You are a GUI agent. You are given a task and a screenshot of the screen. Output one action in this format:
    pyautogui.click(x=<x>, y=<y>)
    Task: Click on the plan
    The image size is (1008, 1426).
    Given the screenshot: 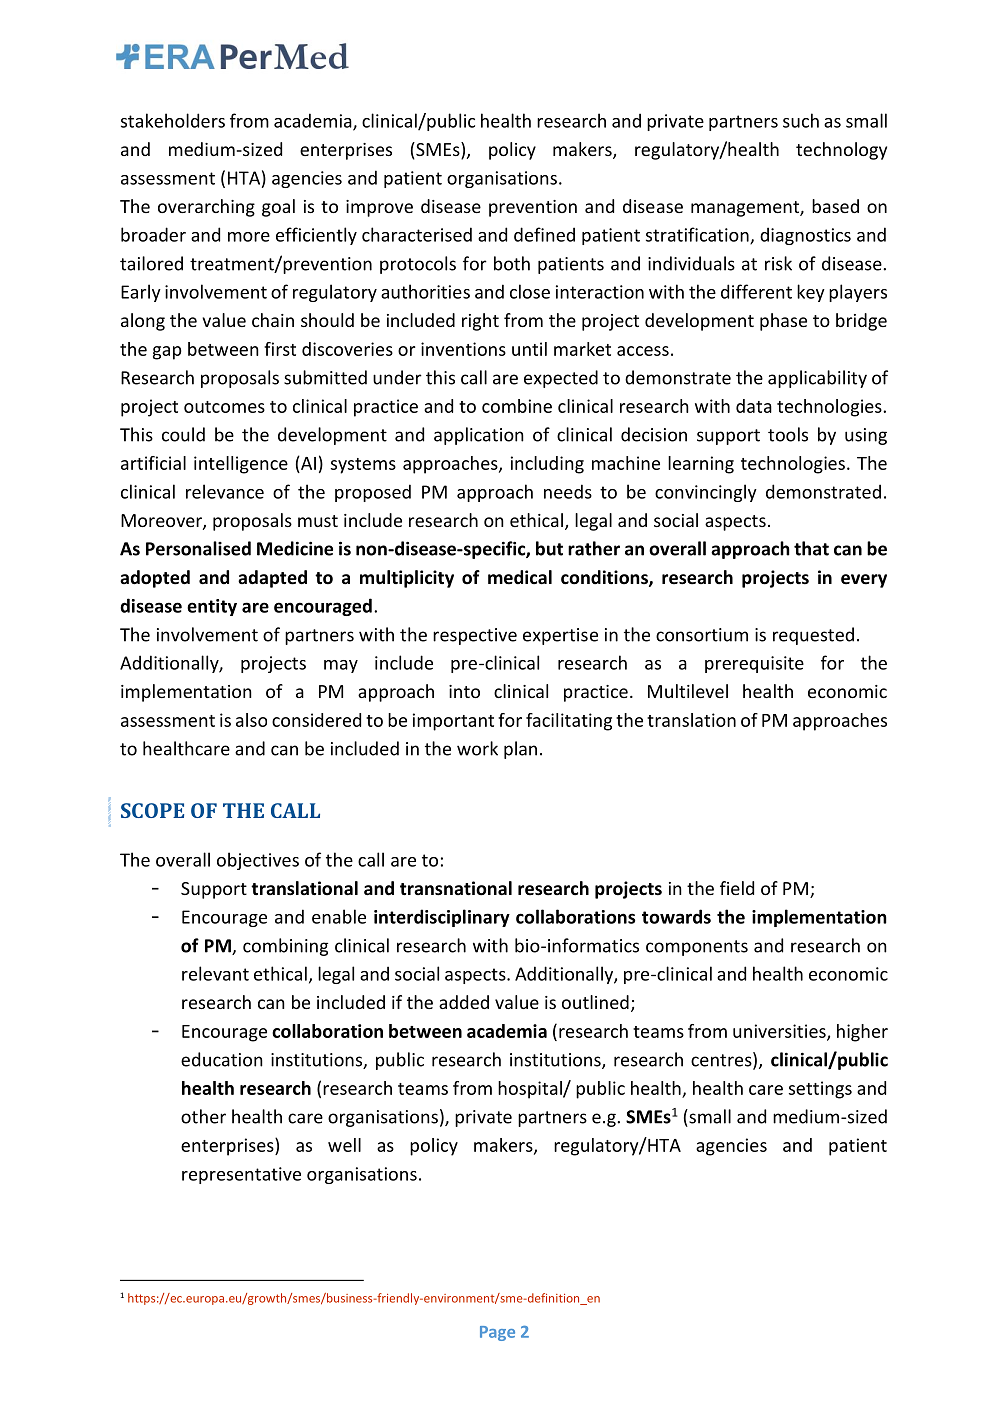 What is the action you would take?
    pyautogui.click(x=520, y=750)
